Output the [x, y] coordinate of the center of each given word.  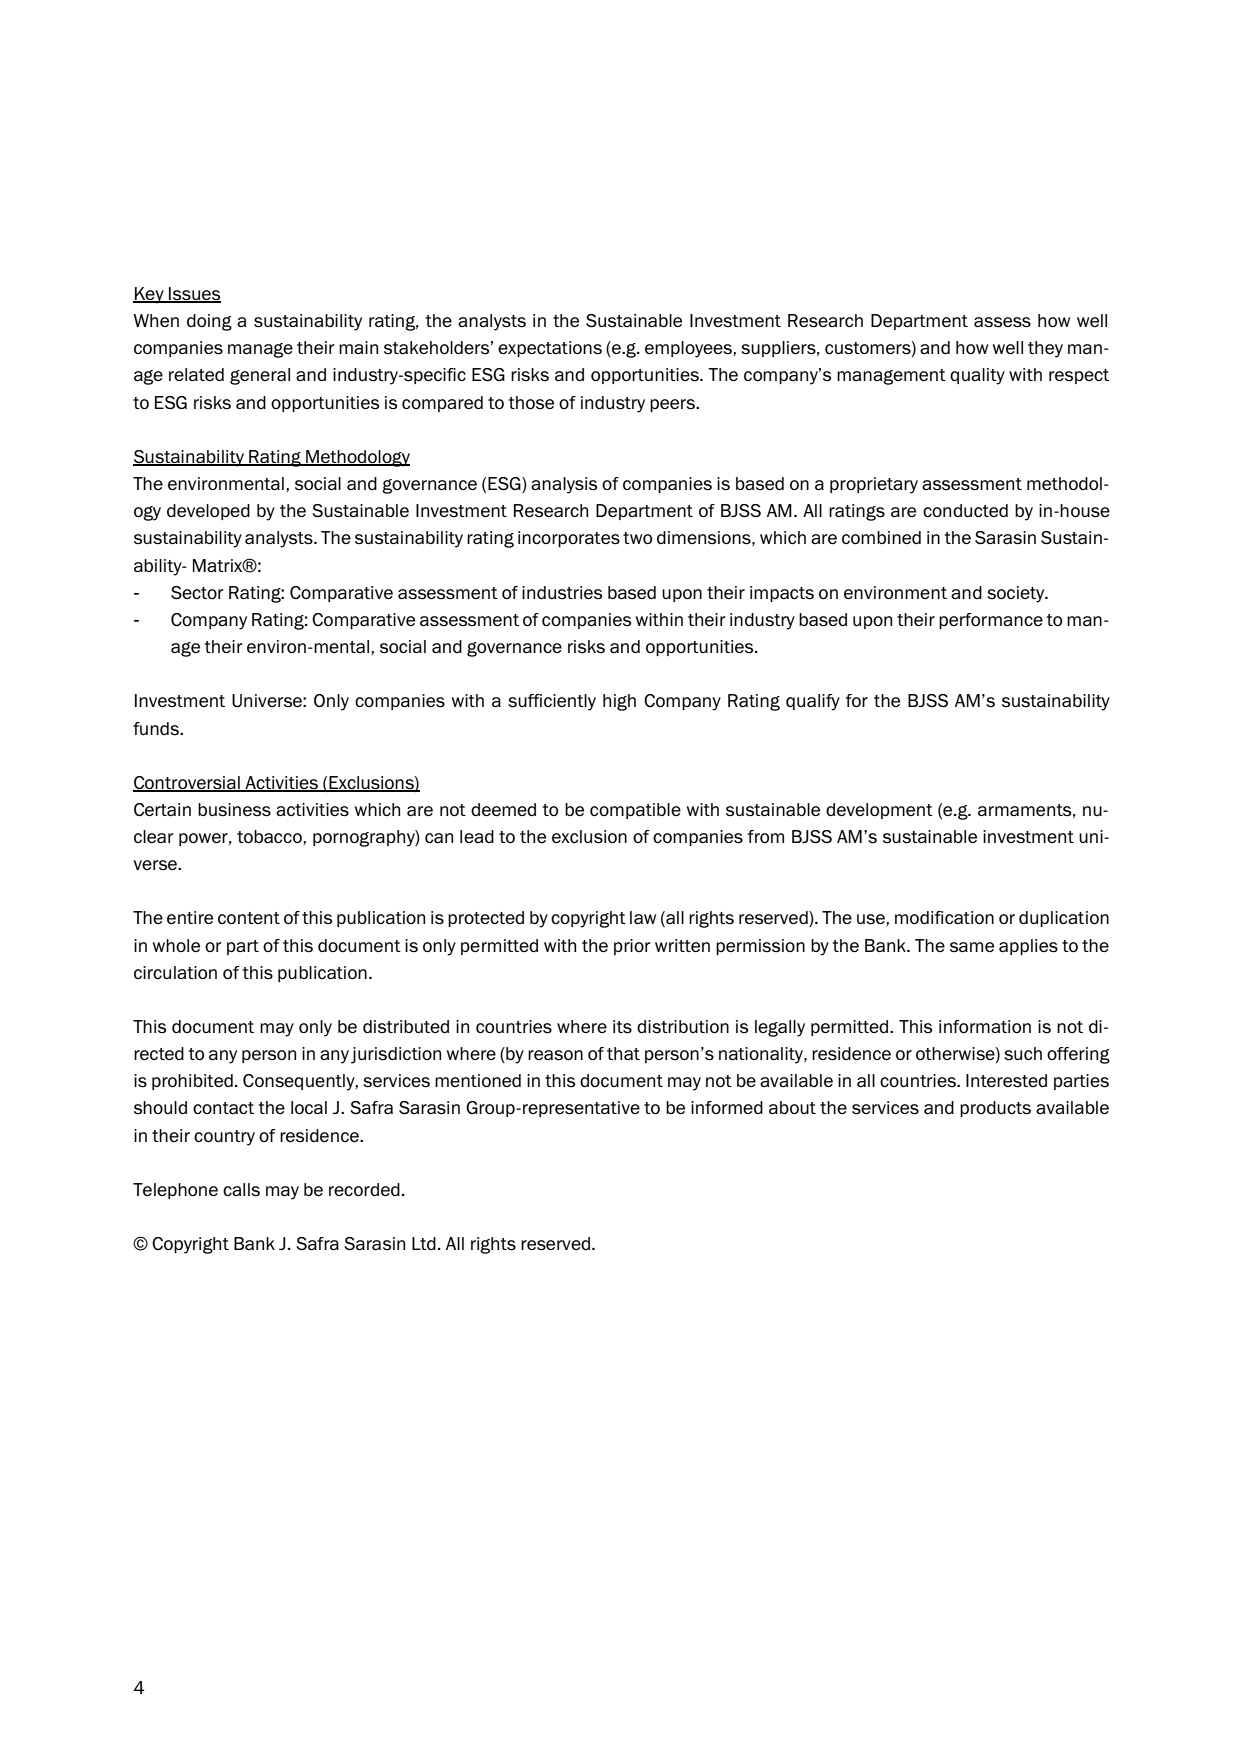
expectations [550, 349]
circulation [175, 972]
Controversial [187, 783]
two [637, 538]
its [622, 1027]
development [879, 811]
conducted [965, 510]
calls [241, 1190]
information [985, 1026]
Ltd [424, 1243]
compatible [635, 811]
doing [209, 322]
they [1045, 349]
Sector [197, 593]
